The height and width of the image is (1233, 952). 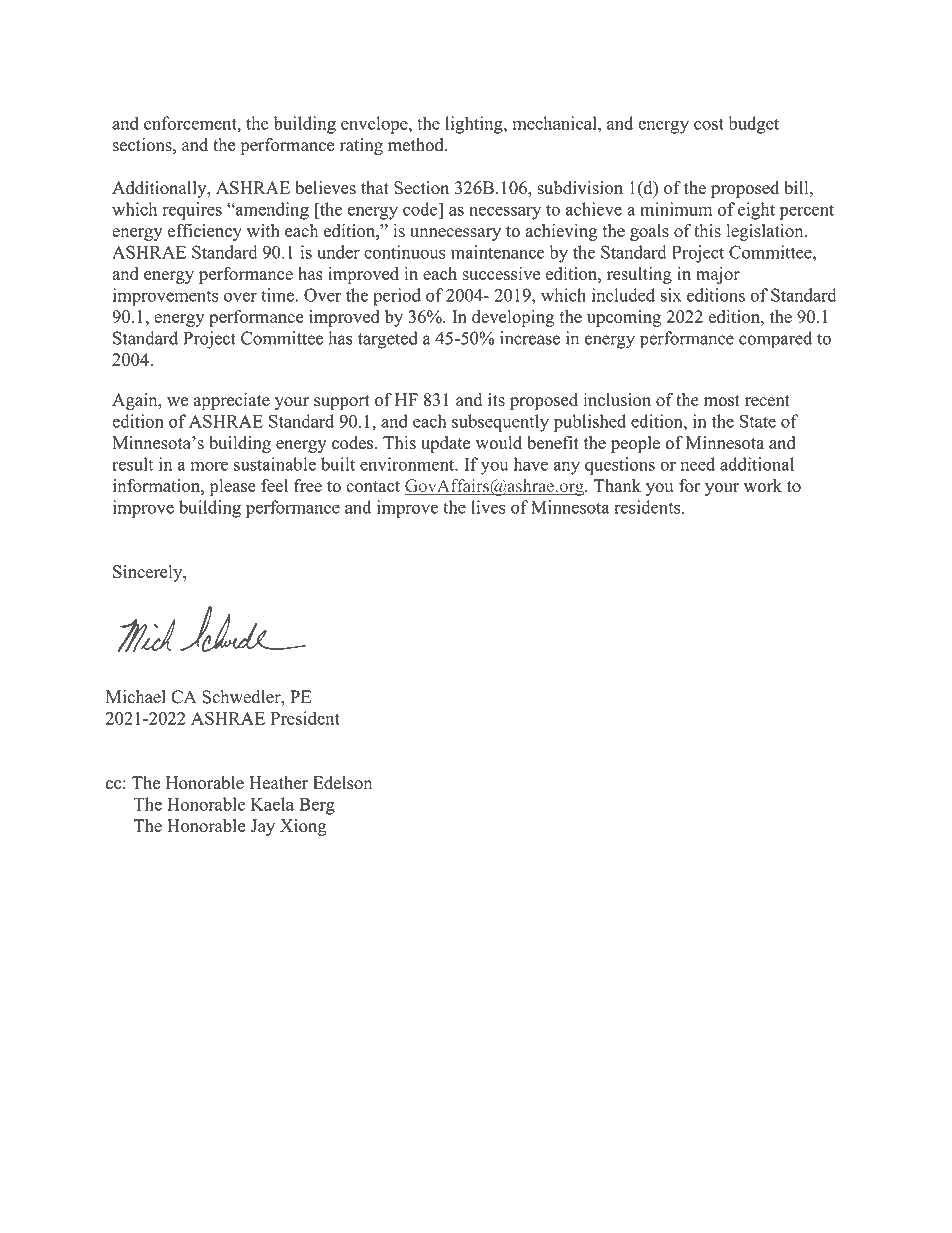 I want to click on requires, so click(x=192, y=211).
